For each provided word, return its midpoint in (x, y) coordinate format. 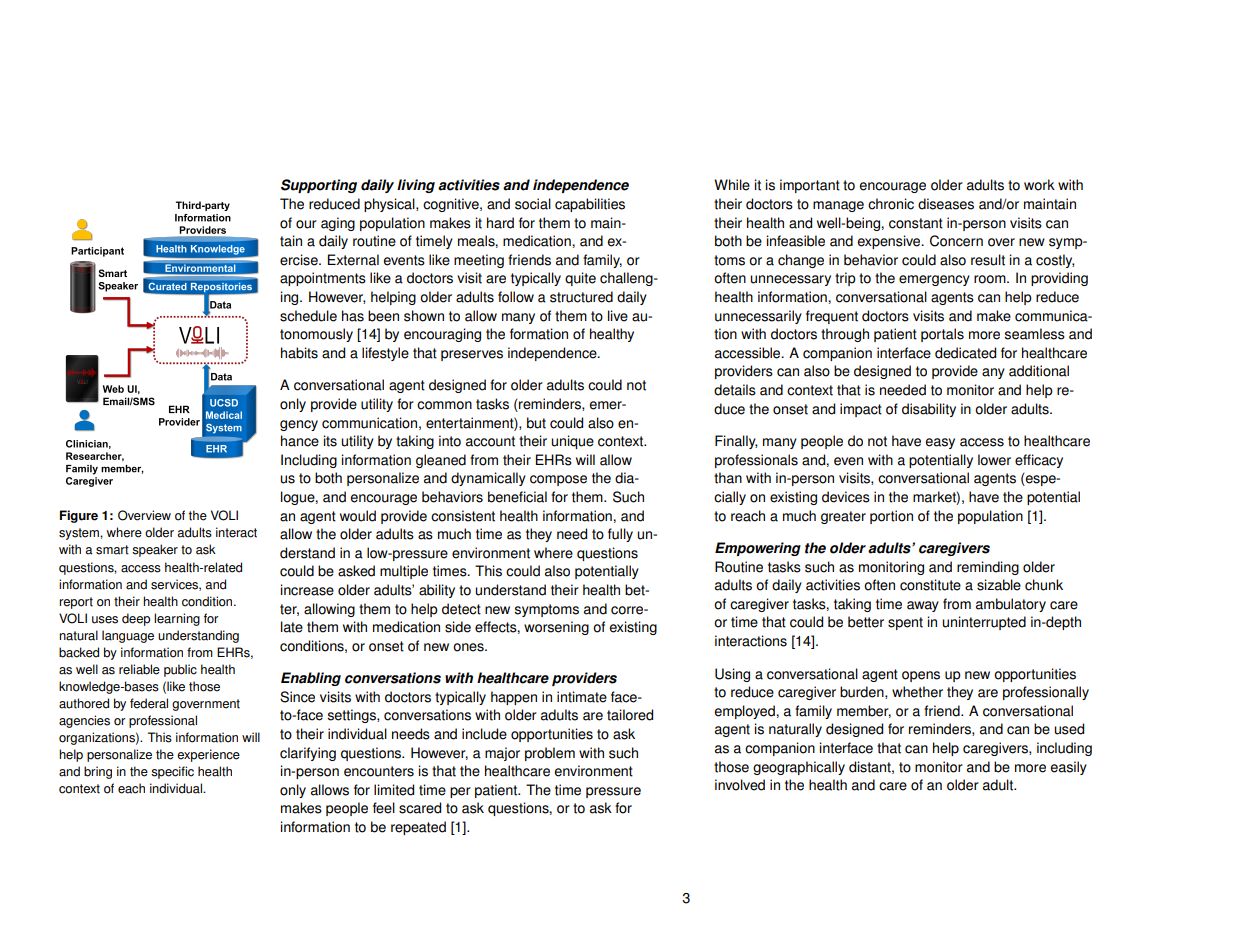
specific (172, 772)
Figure (79, 516)
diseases (946, 204)
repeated (418, 828)
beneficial (517, 497)
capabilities (590, 205)
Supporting (319, 186)
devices (846, 497)
